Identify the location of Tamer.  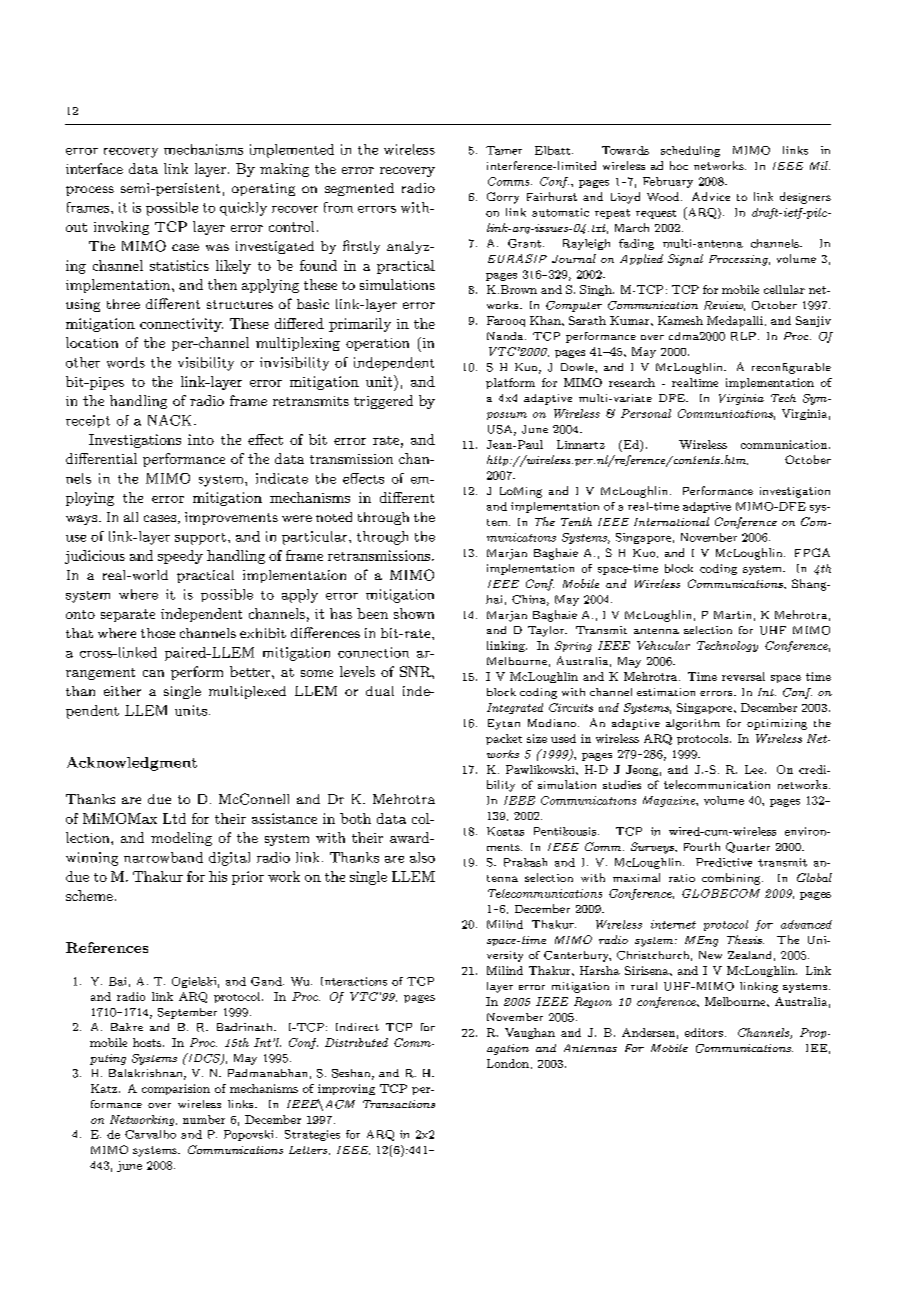
(504, 150).
